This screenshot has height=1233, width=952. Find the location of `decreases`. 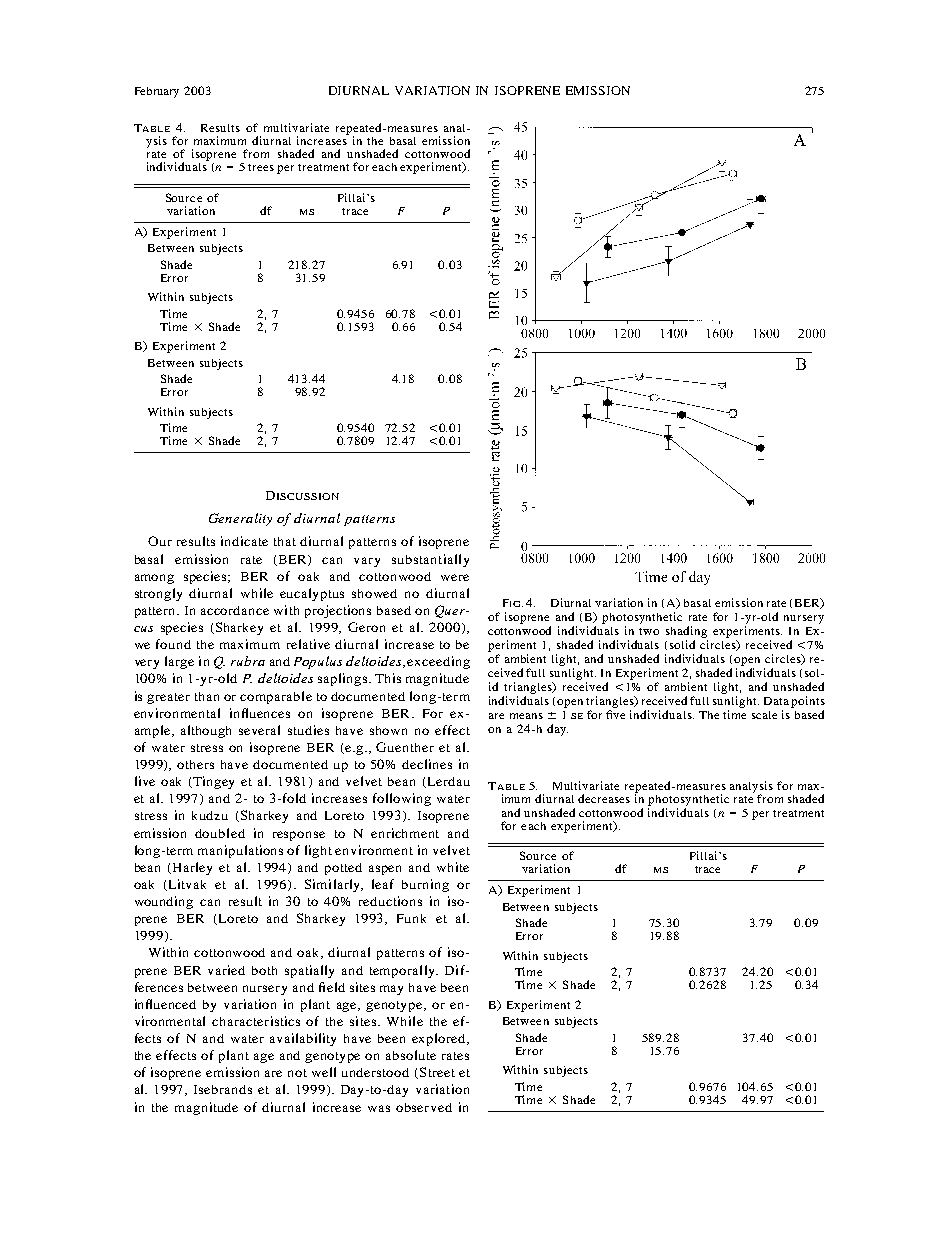

decreases is located at coordinates (604, 798).
